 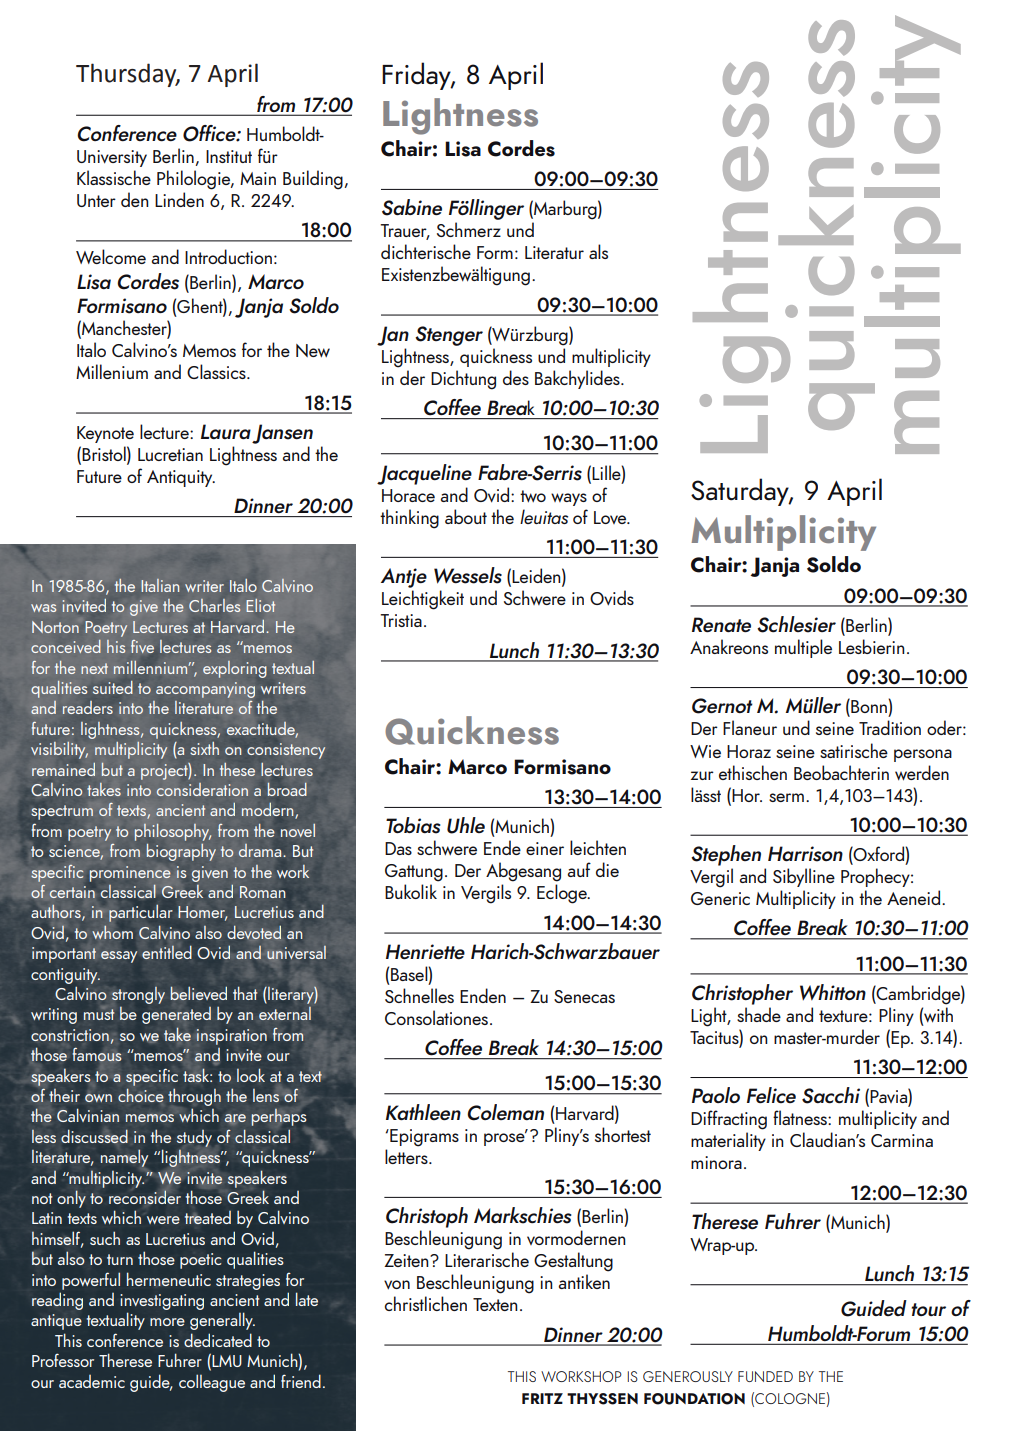 I want to click on Linden, so click(x=179, y=199).
